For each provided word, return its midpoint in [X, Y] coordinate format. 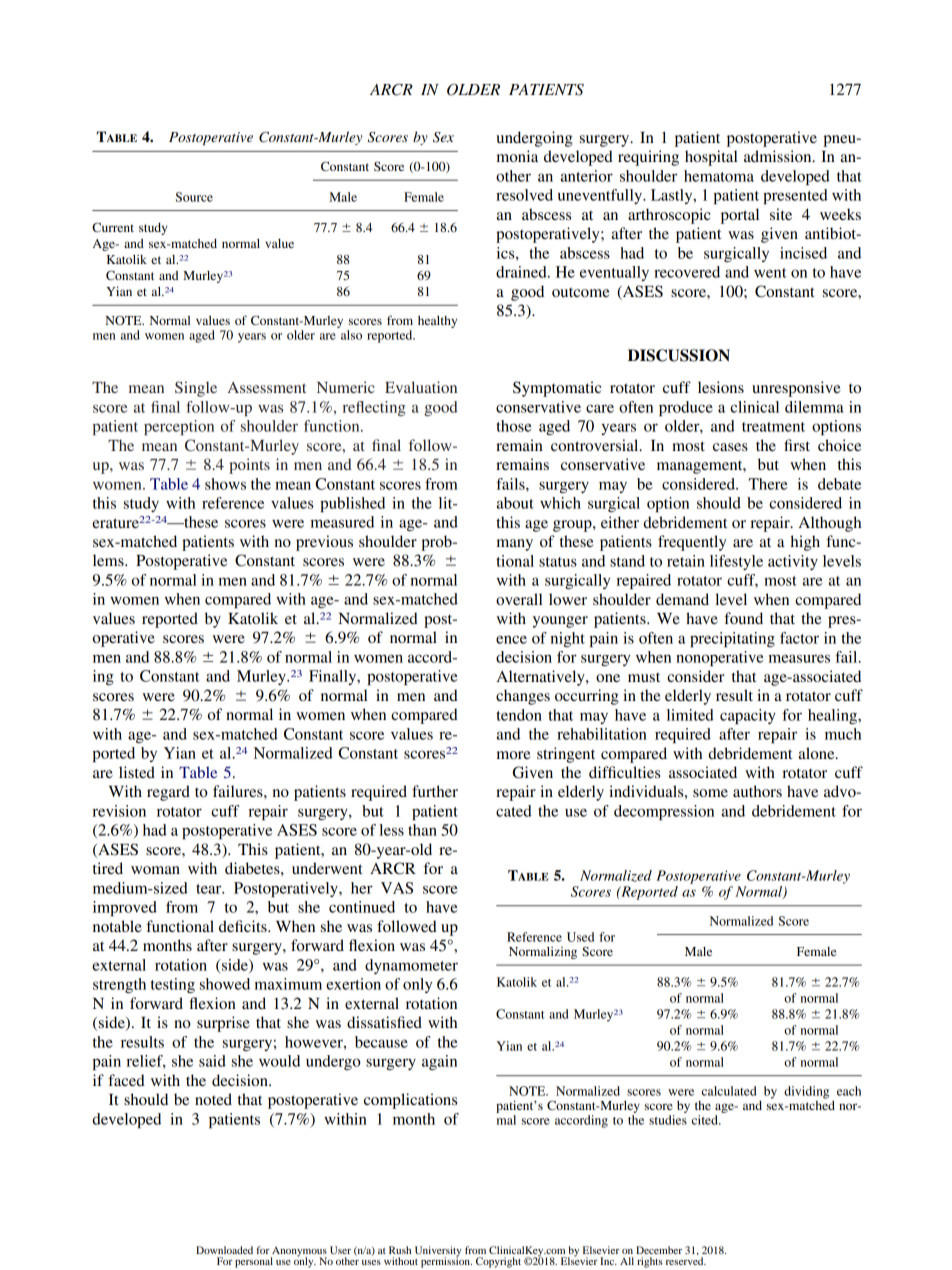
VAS [397, 888]
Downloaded [224, 1250]
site [781, 214]
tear [210, 889]
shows [225, 484]
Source [194, 197]
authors [757, 791]
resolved [524, 195]
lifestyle [736, 562]
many [515, 545]
